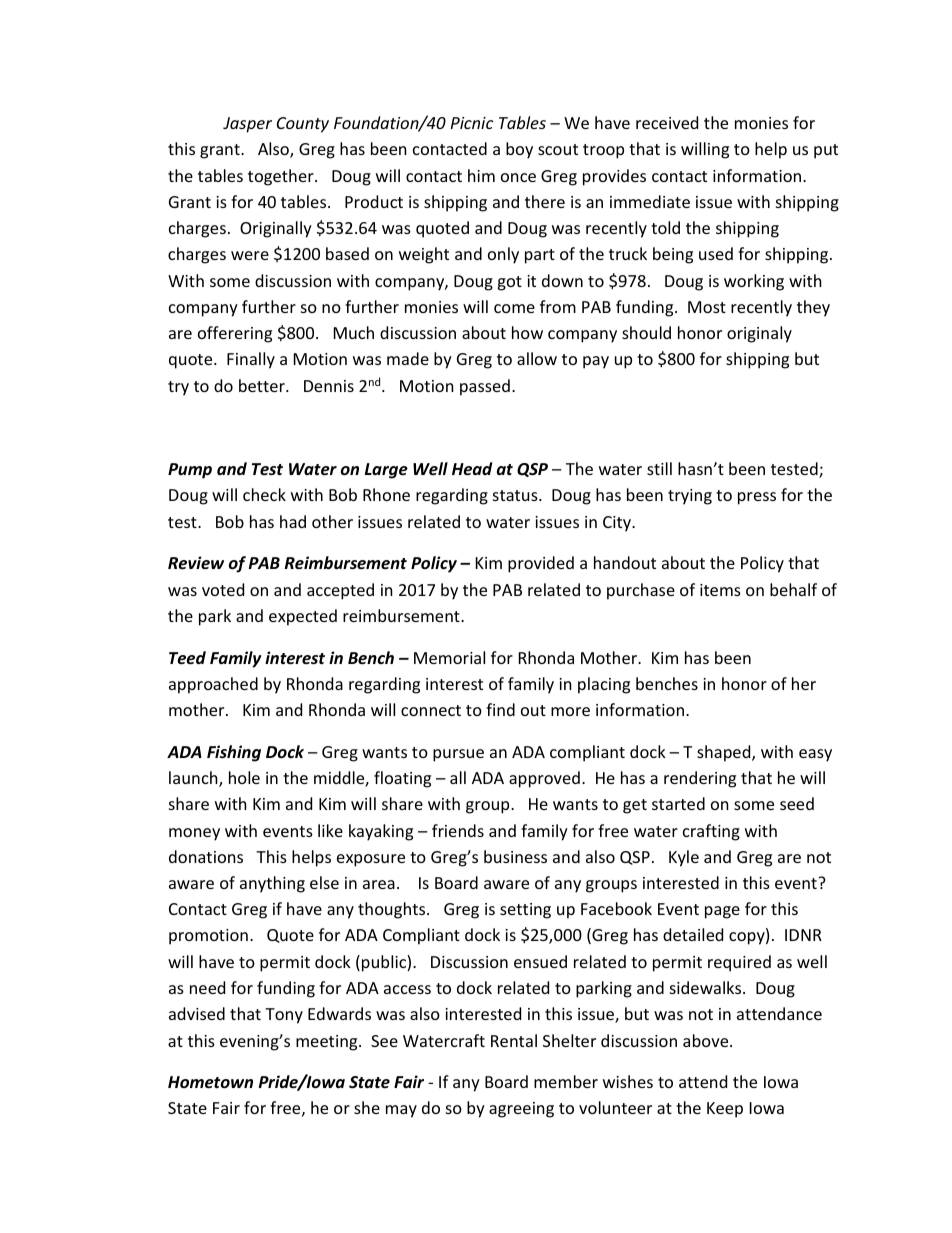 The width and height of the screenshot is (952, 1233). I want to click on Hometown, so click(210, 1082).
